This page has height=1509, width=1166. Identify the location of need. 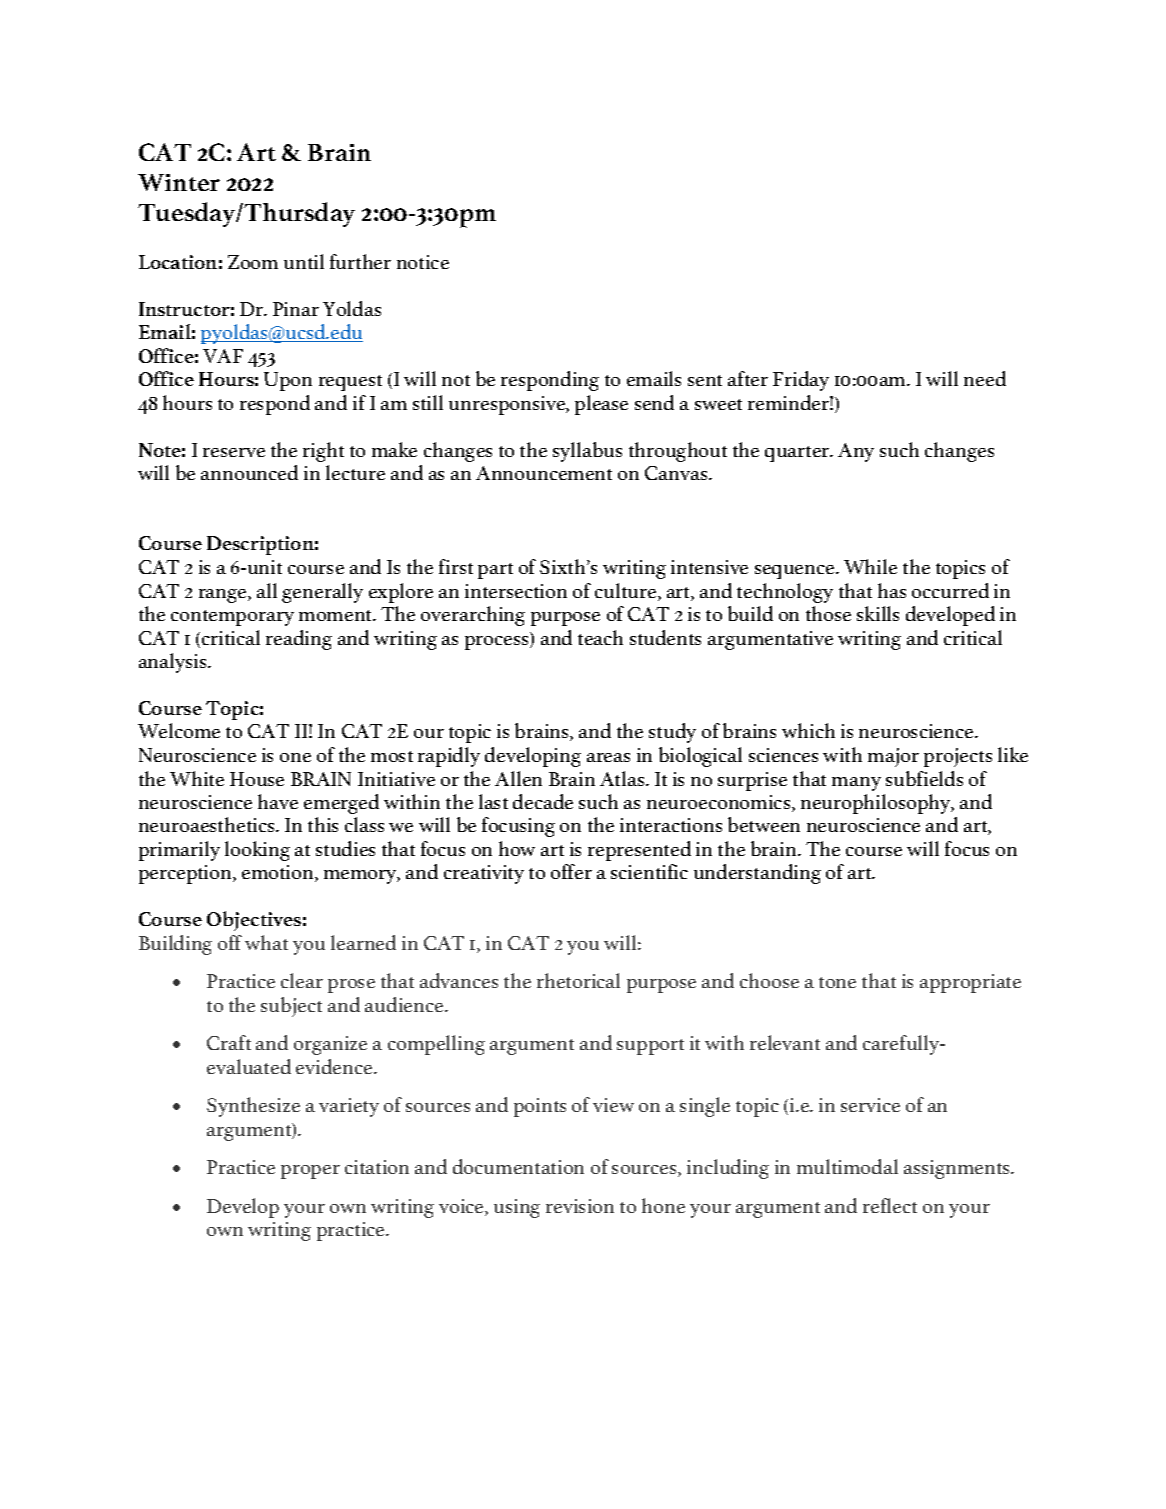
(985, 378).
